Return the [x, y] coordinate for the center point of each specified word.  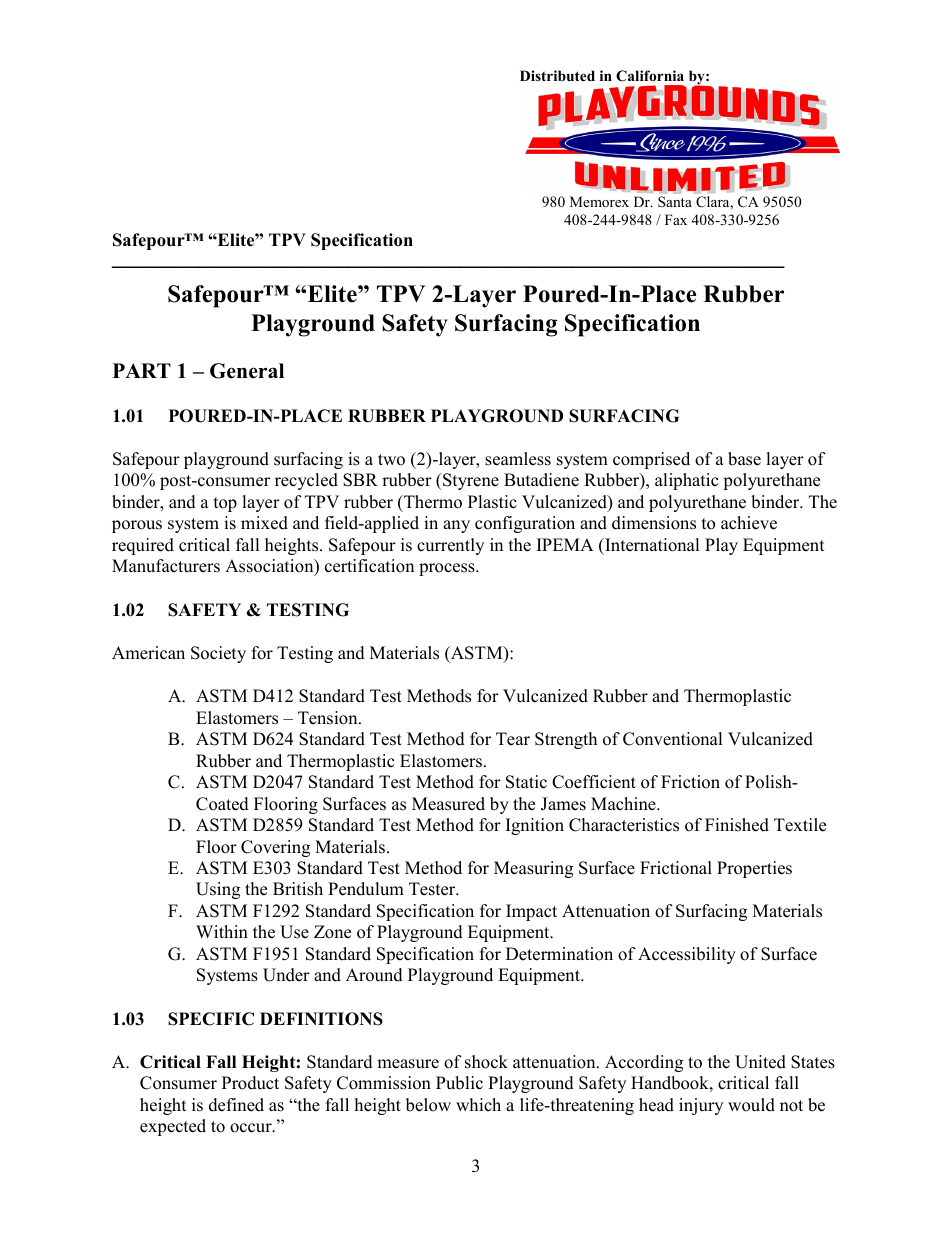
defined [236, 1105]
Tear [513, 739]
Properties [754, 869]
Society [218, 654]
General [247, 371]
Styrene [470, 481]
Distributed [557, 75]
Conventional [673, 739]
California [650, 76]
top [225, 504]
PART [142, 370]
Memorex [599, 201]
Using [218, 890]
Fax [676, 219]
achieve [749, 523]
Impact [531, 912]
